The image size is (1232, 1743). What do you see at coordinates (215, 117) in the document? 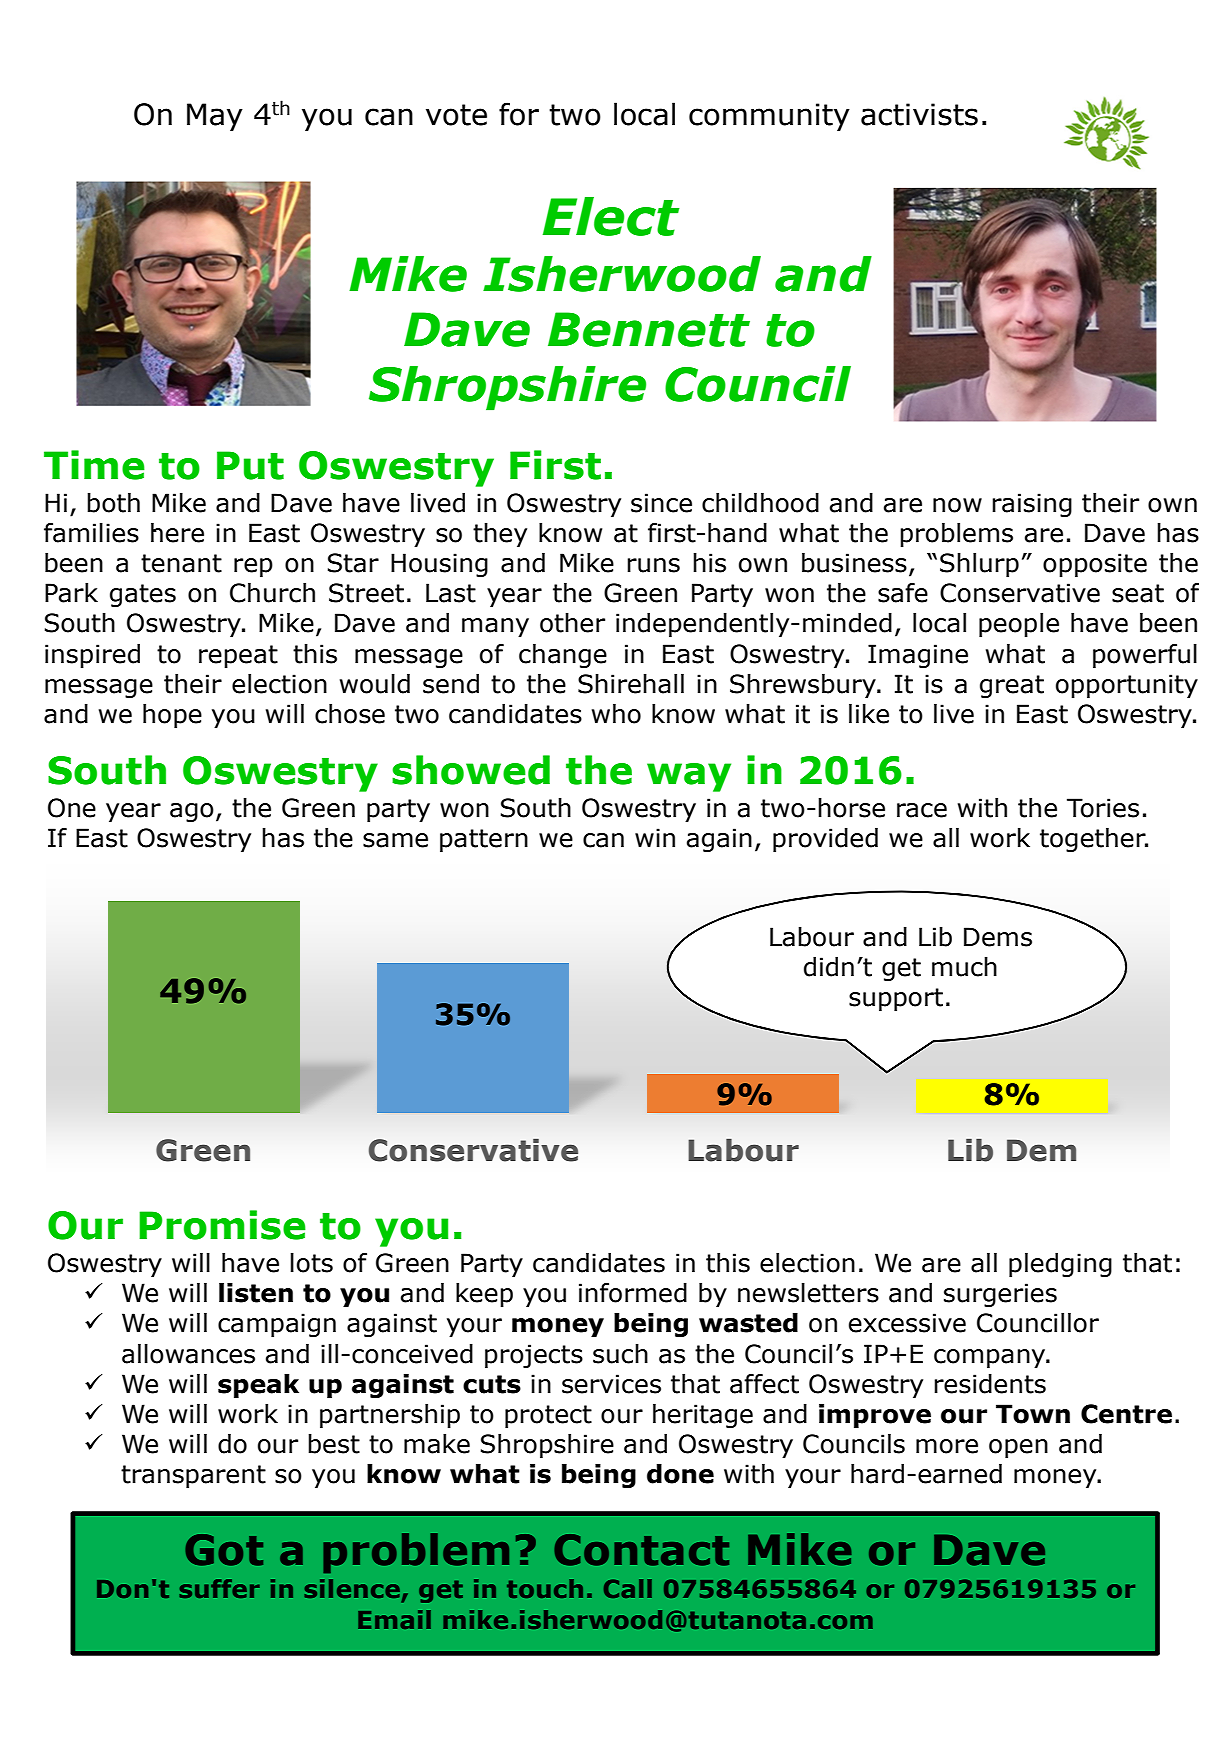
I see `May` at bounding box center [215, 117].
